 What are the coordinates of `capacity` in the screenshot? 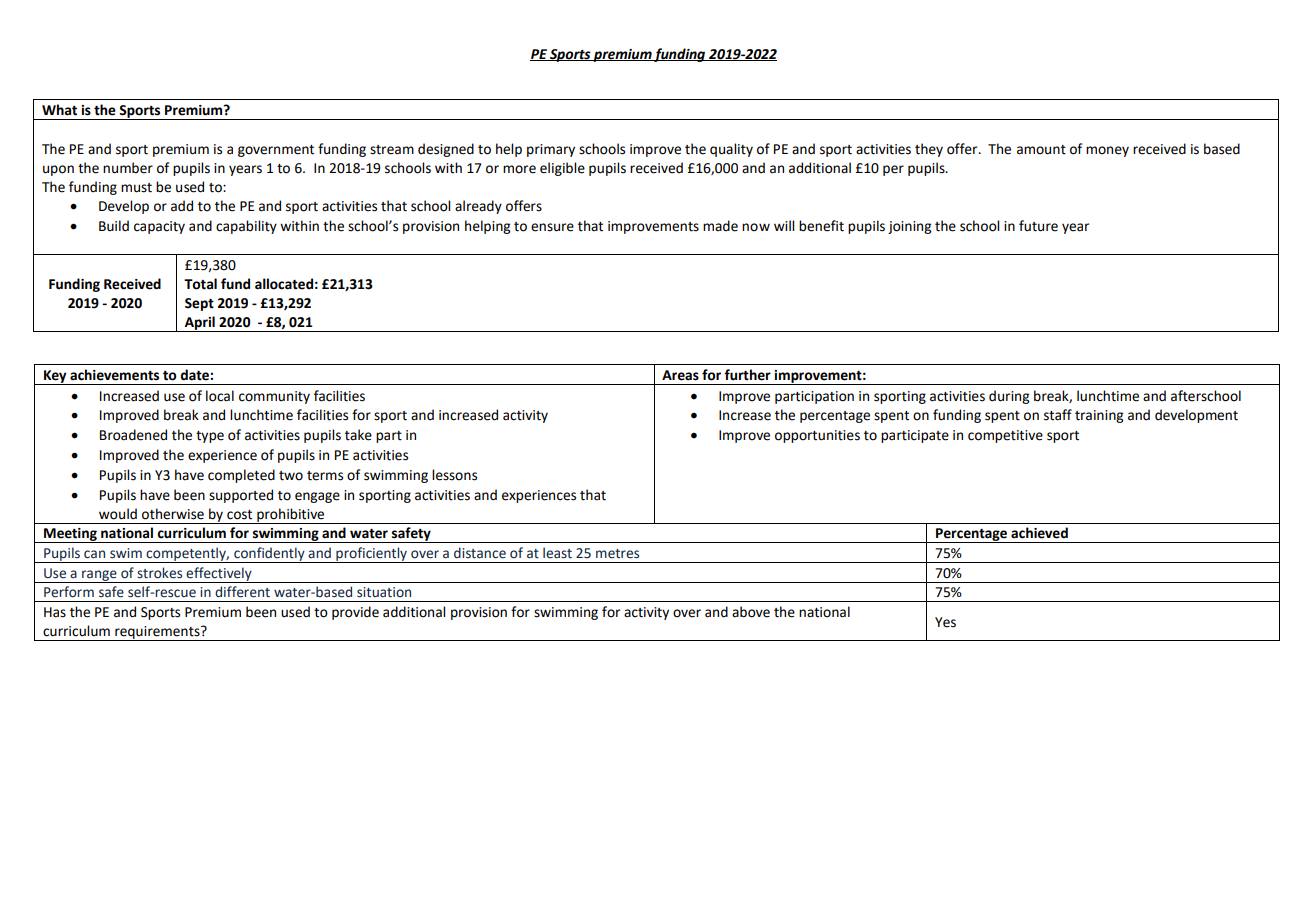 It's located at (159, 227).
